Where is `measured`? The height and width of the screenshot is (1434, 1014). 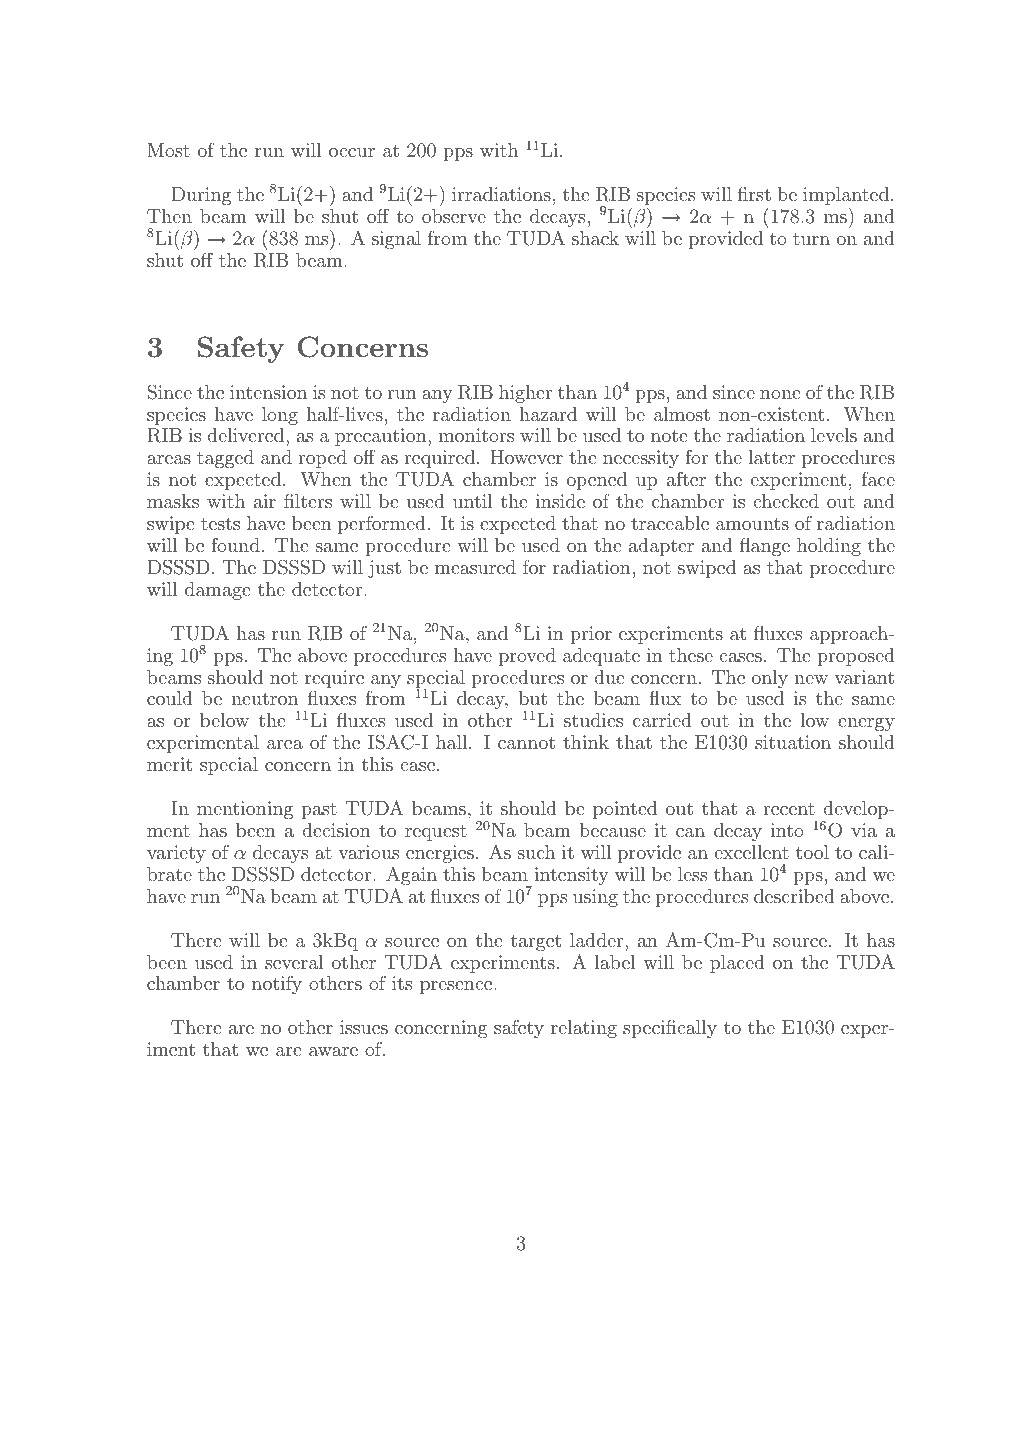
measured is located at coordinates (475, 567).
